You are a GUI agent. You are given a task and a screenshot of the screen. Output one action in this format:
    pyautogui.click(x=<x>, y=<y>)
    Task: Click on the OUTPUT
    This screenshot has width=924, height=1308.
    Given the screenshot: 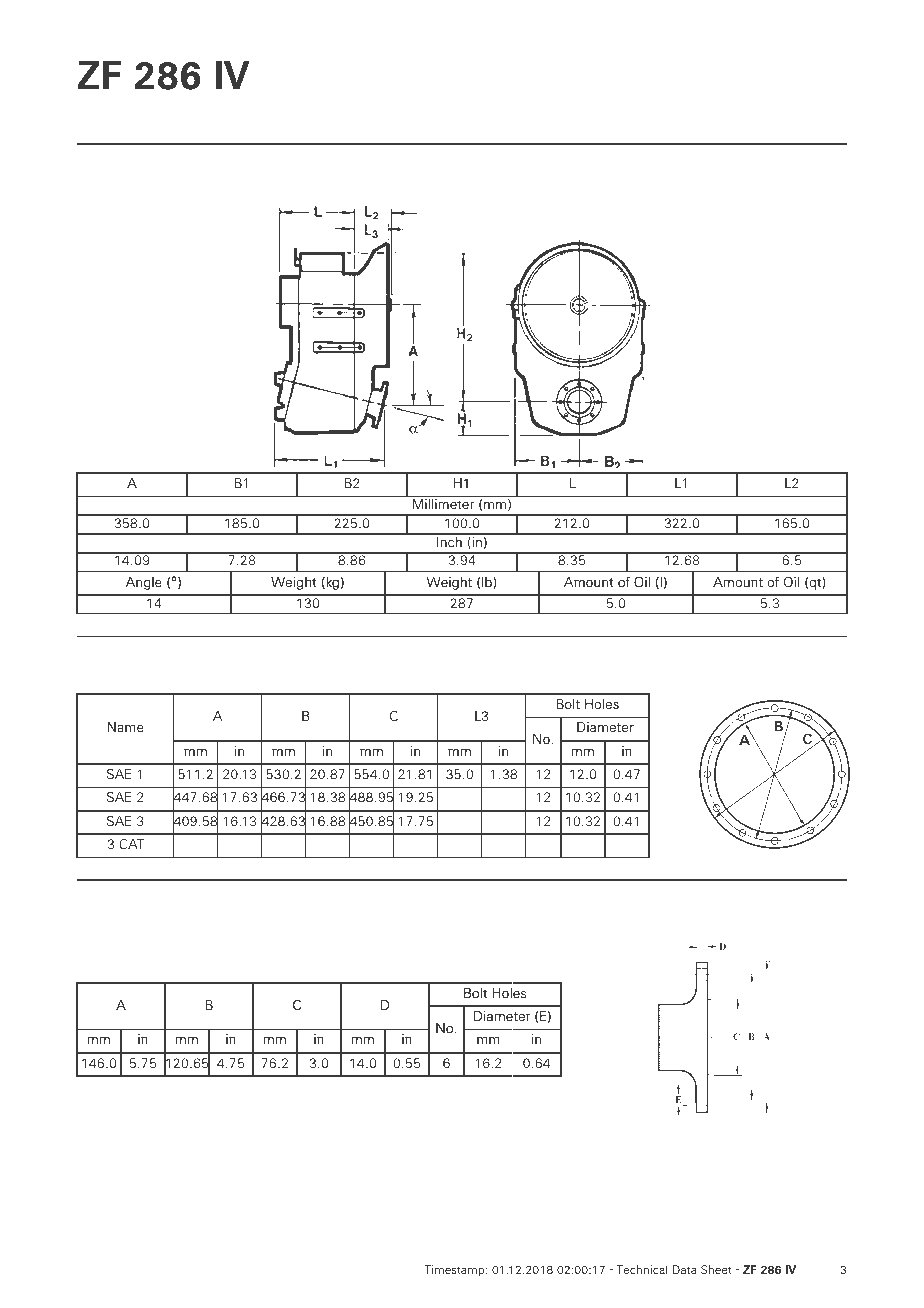 What is the action you would take?
    pyautogui.click(x=119, y=900)
